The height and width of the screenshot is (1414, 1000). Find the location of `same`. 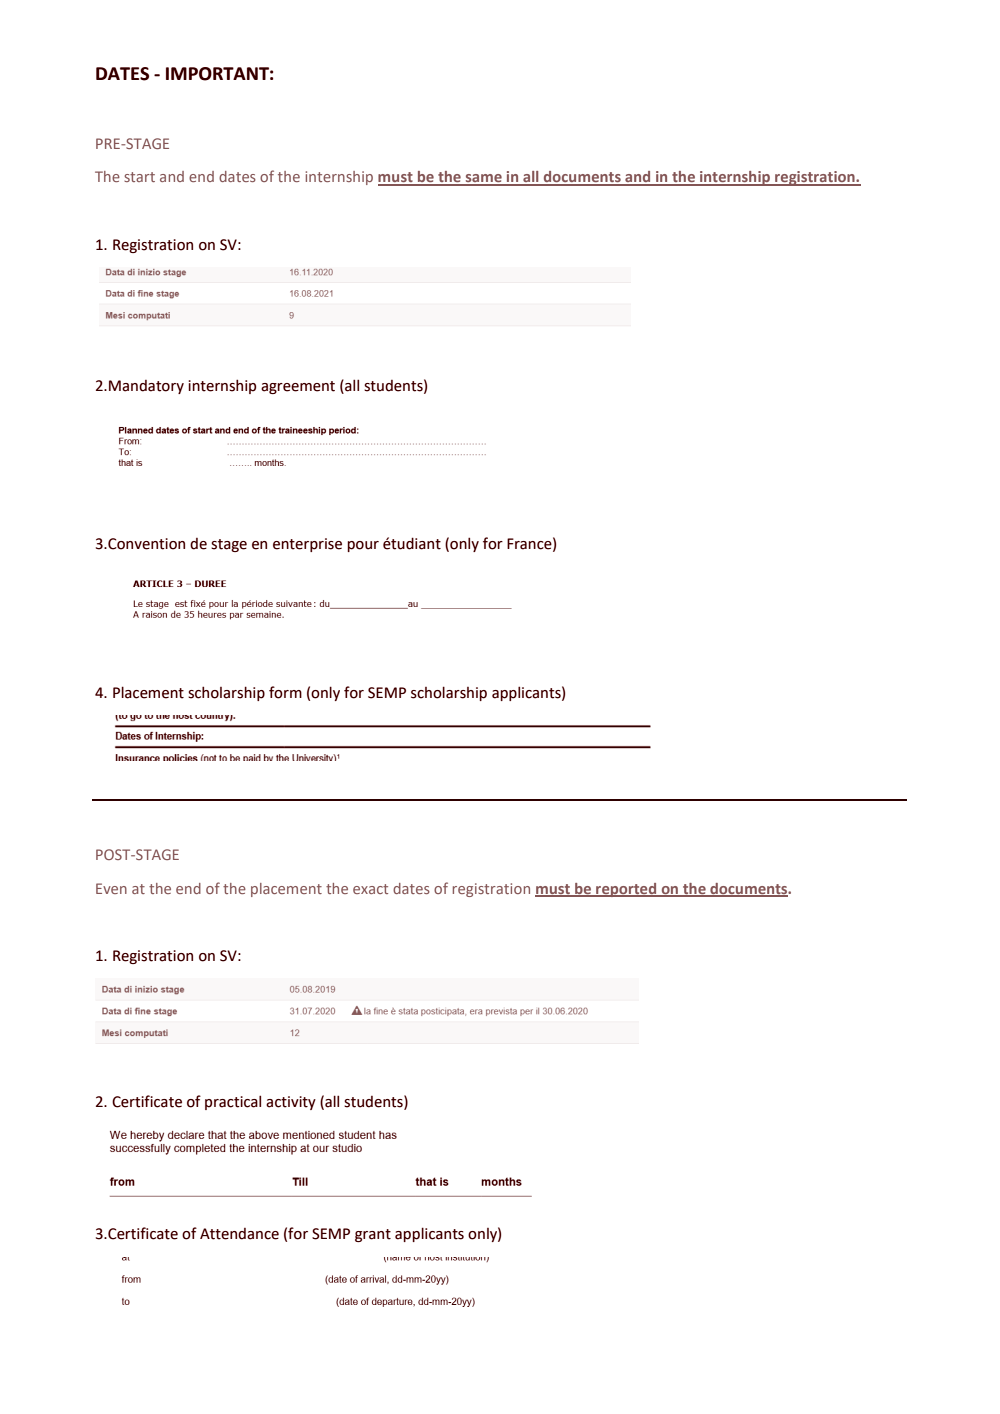

same is located at coordinates (484, 179).
